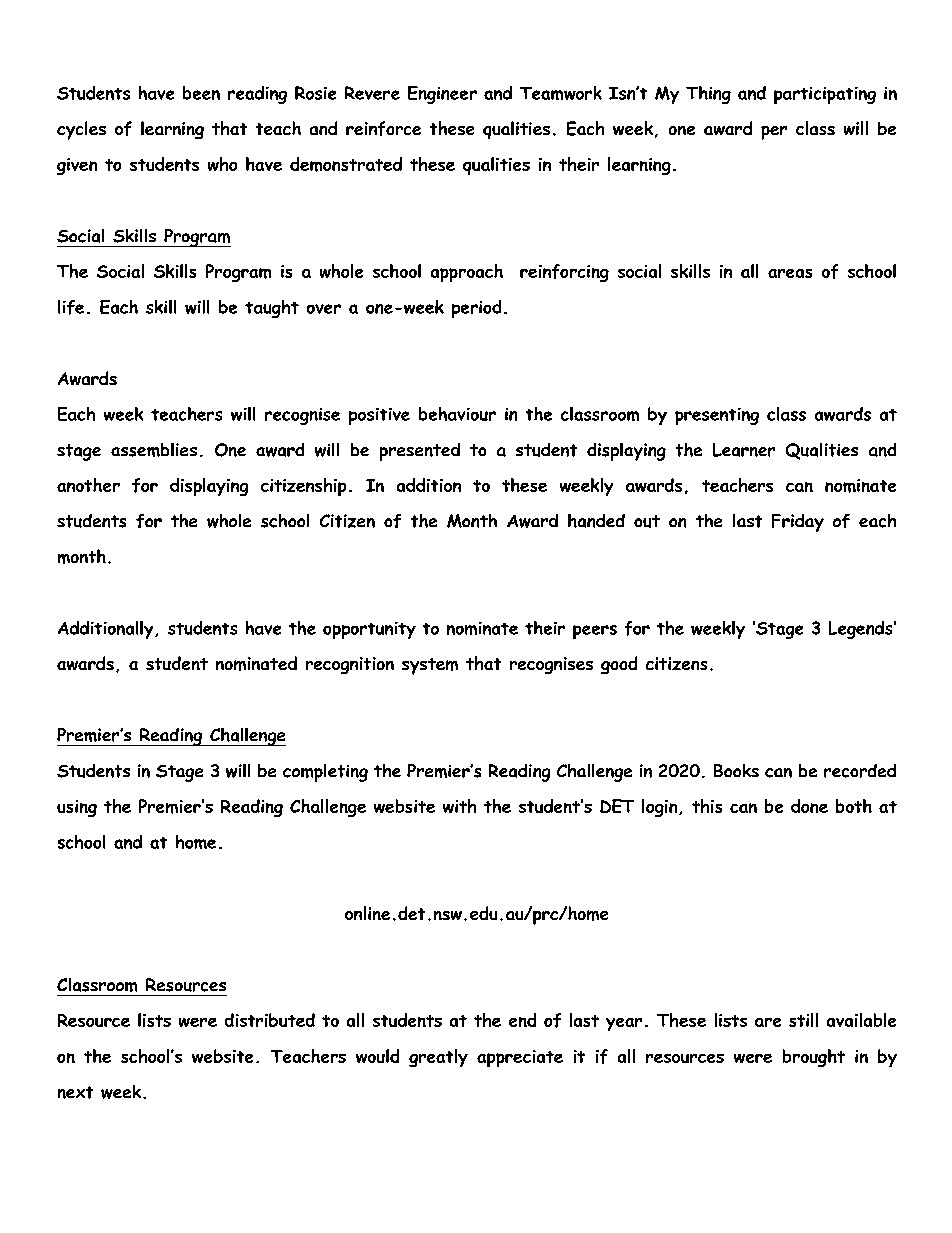 This screenshot has height=1233, width=952. I want to click on been, so click(201, 93).
